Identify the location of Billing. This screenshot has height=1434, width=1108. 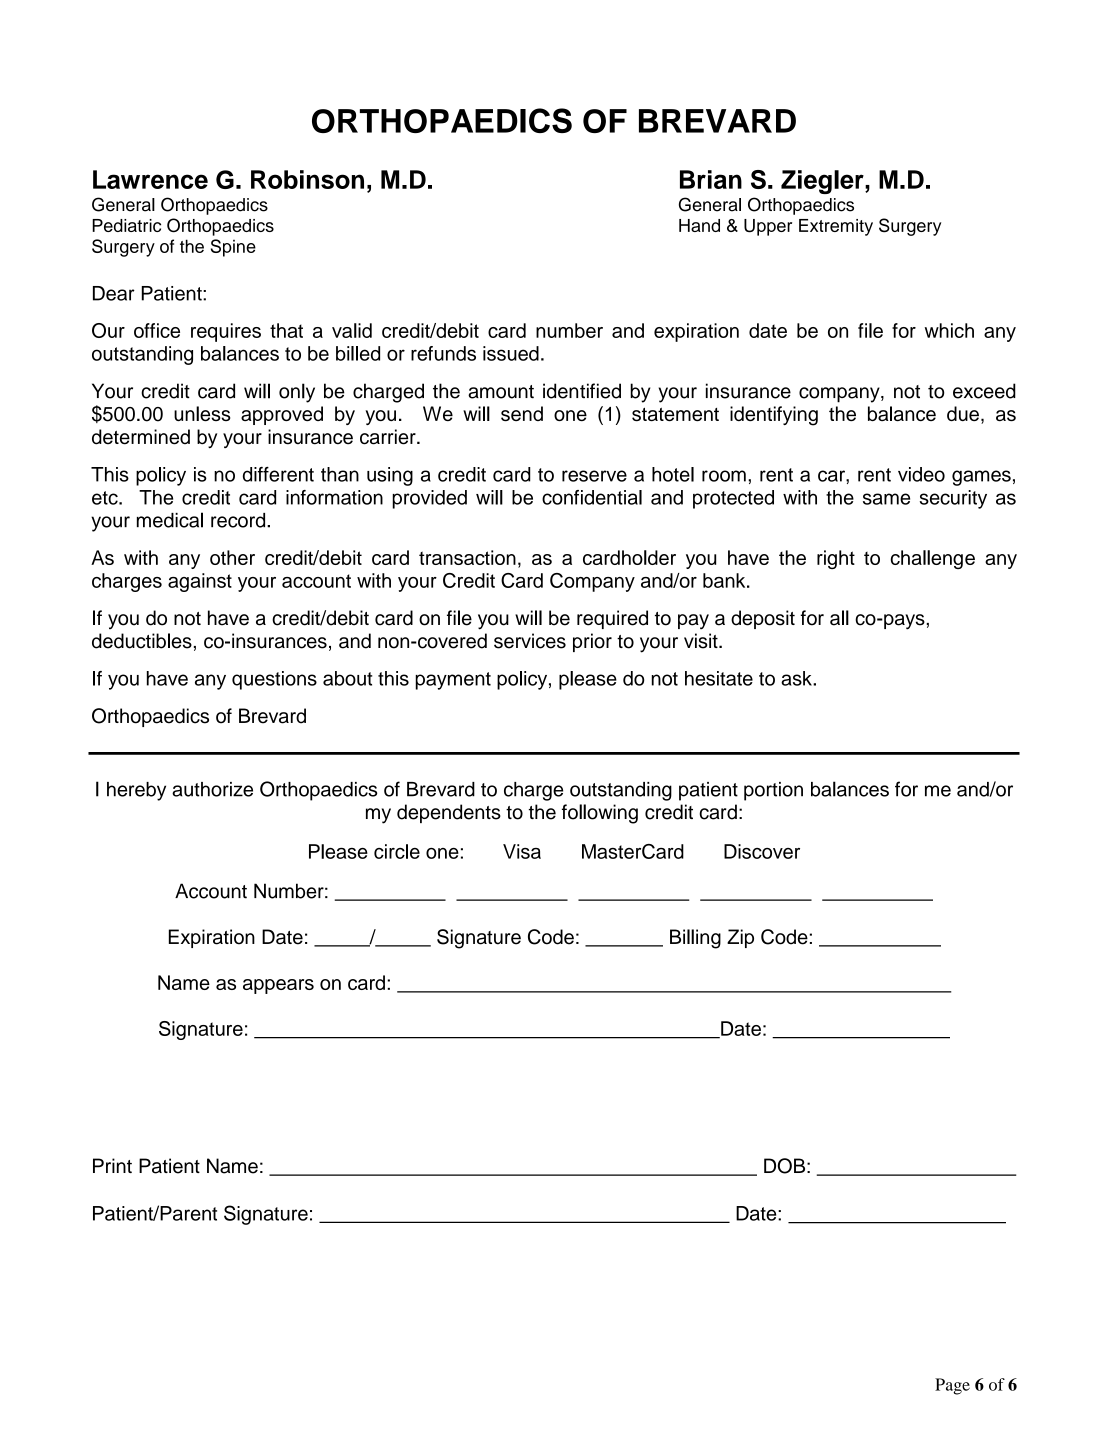
(695, 939).
